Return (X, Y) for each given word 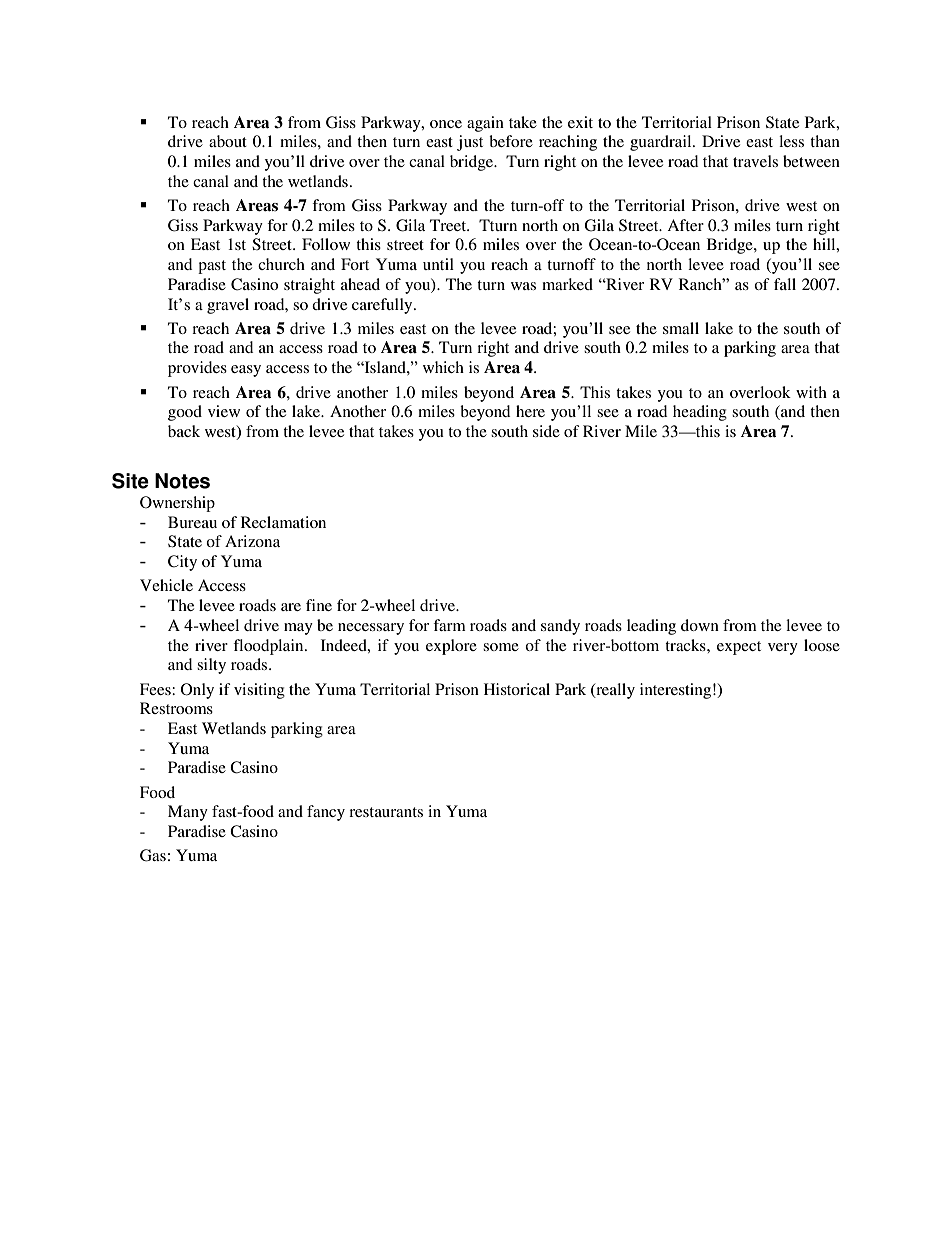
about (228, 141)
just (470, 143)
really (614, 691)
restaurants (386, 812)
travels (755, 161)
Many (188, 813)
